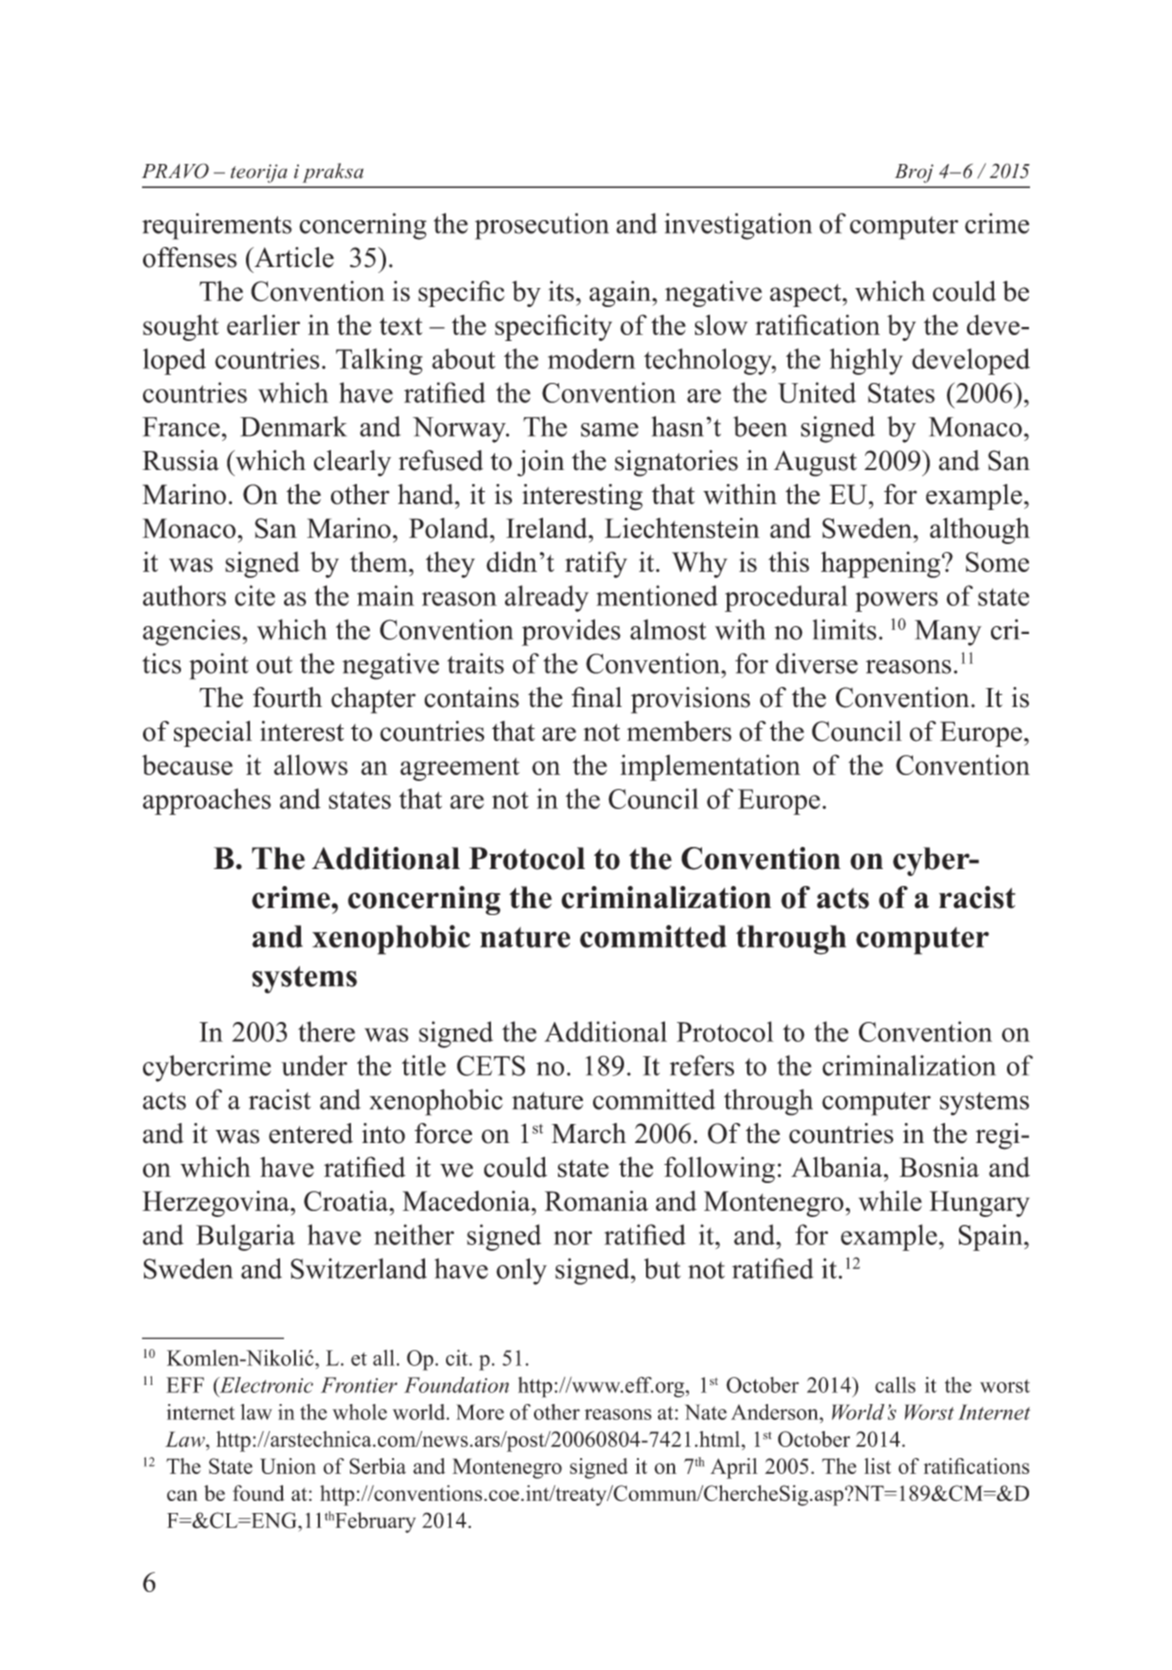  Describe the element at coordinates (311, 1133) in the document. I see `entered` at that location.
